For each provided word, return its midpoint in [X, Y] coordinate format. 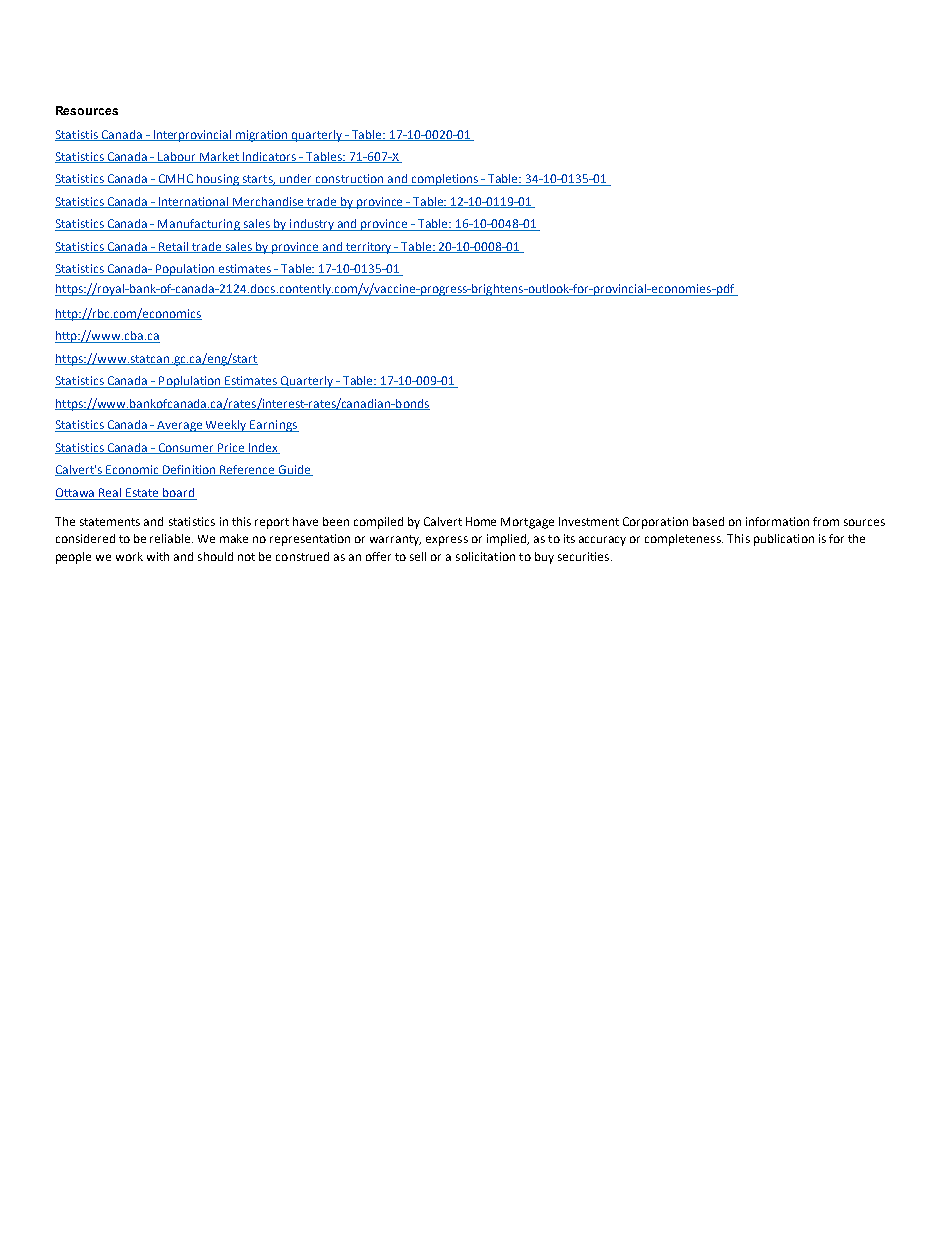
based [708, 521]
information [777, 521]
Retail [174, 247]
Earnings [274, 426]
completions [445, 180]
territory [369, 248]
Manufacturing [199, 225]
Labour [178, 157]
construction [349, 180]
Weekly [227, 426]
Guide [295, 470]
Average [180, 426]
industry [312, 225]
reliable [171, 538]
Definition [189, 470]
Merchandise [268, 202]
